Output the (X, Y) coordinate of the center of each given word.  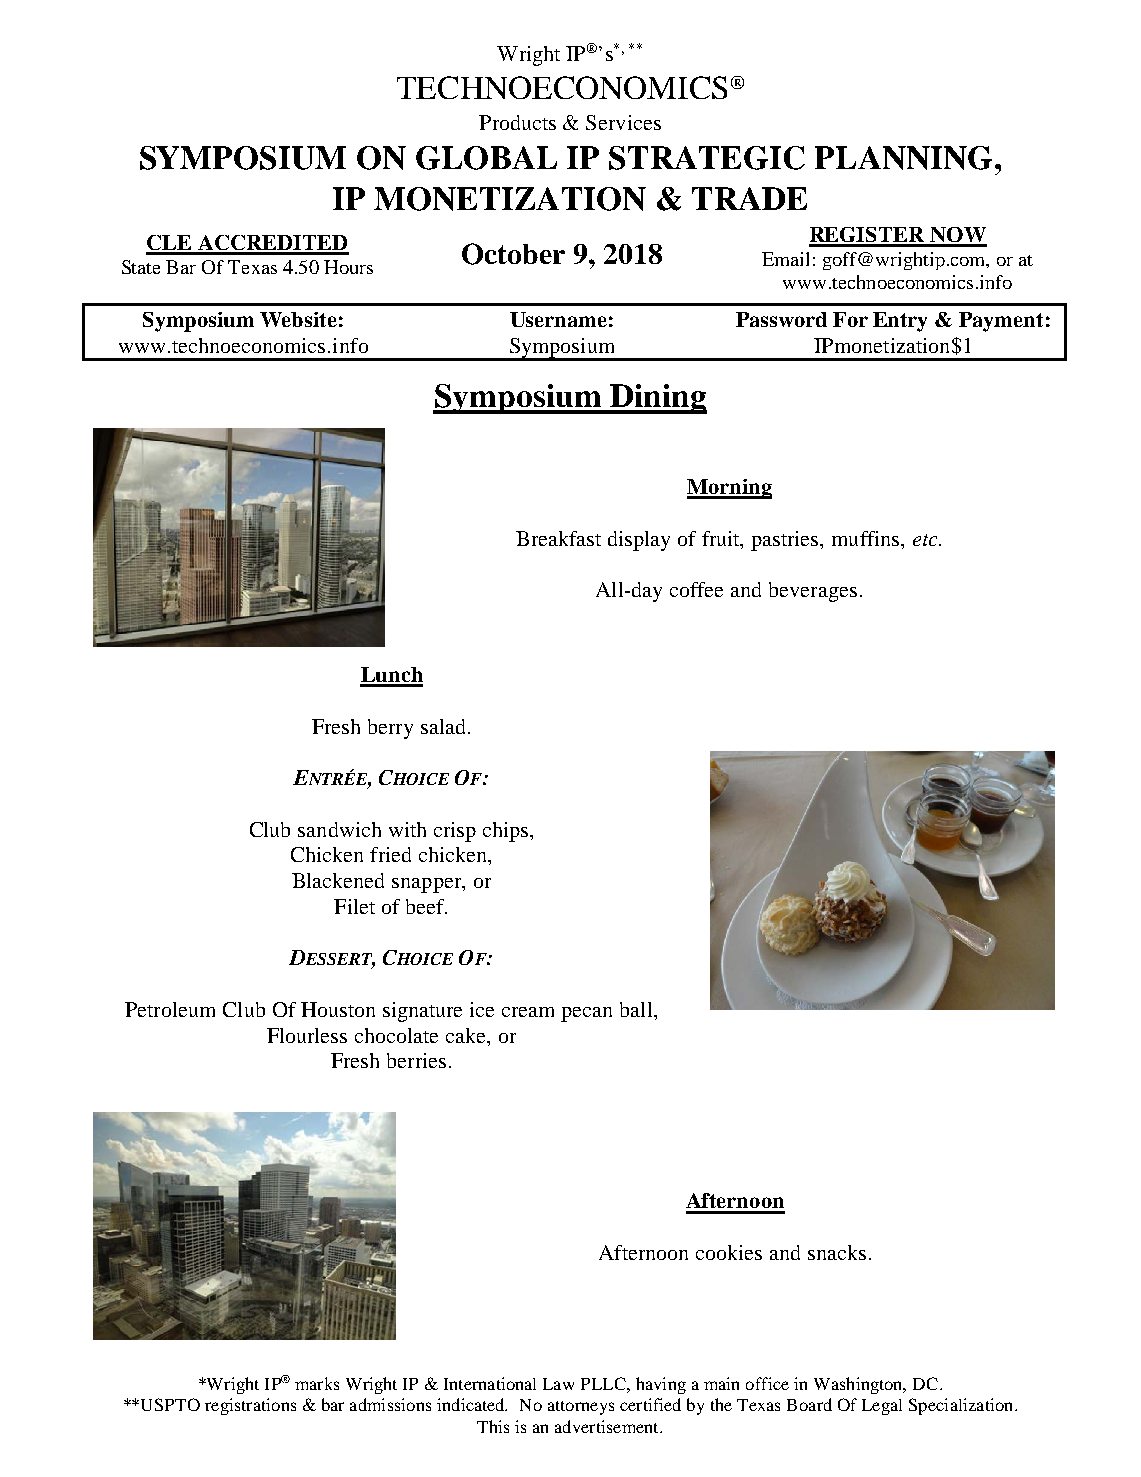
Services (623, 122)
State (141, 267)
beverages (813, 592)
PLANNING (903, 158)
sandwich (339, 829)
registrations (250, 1406)
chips (507, 832)
